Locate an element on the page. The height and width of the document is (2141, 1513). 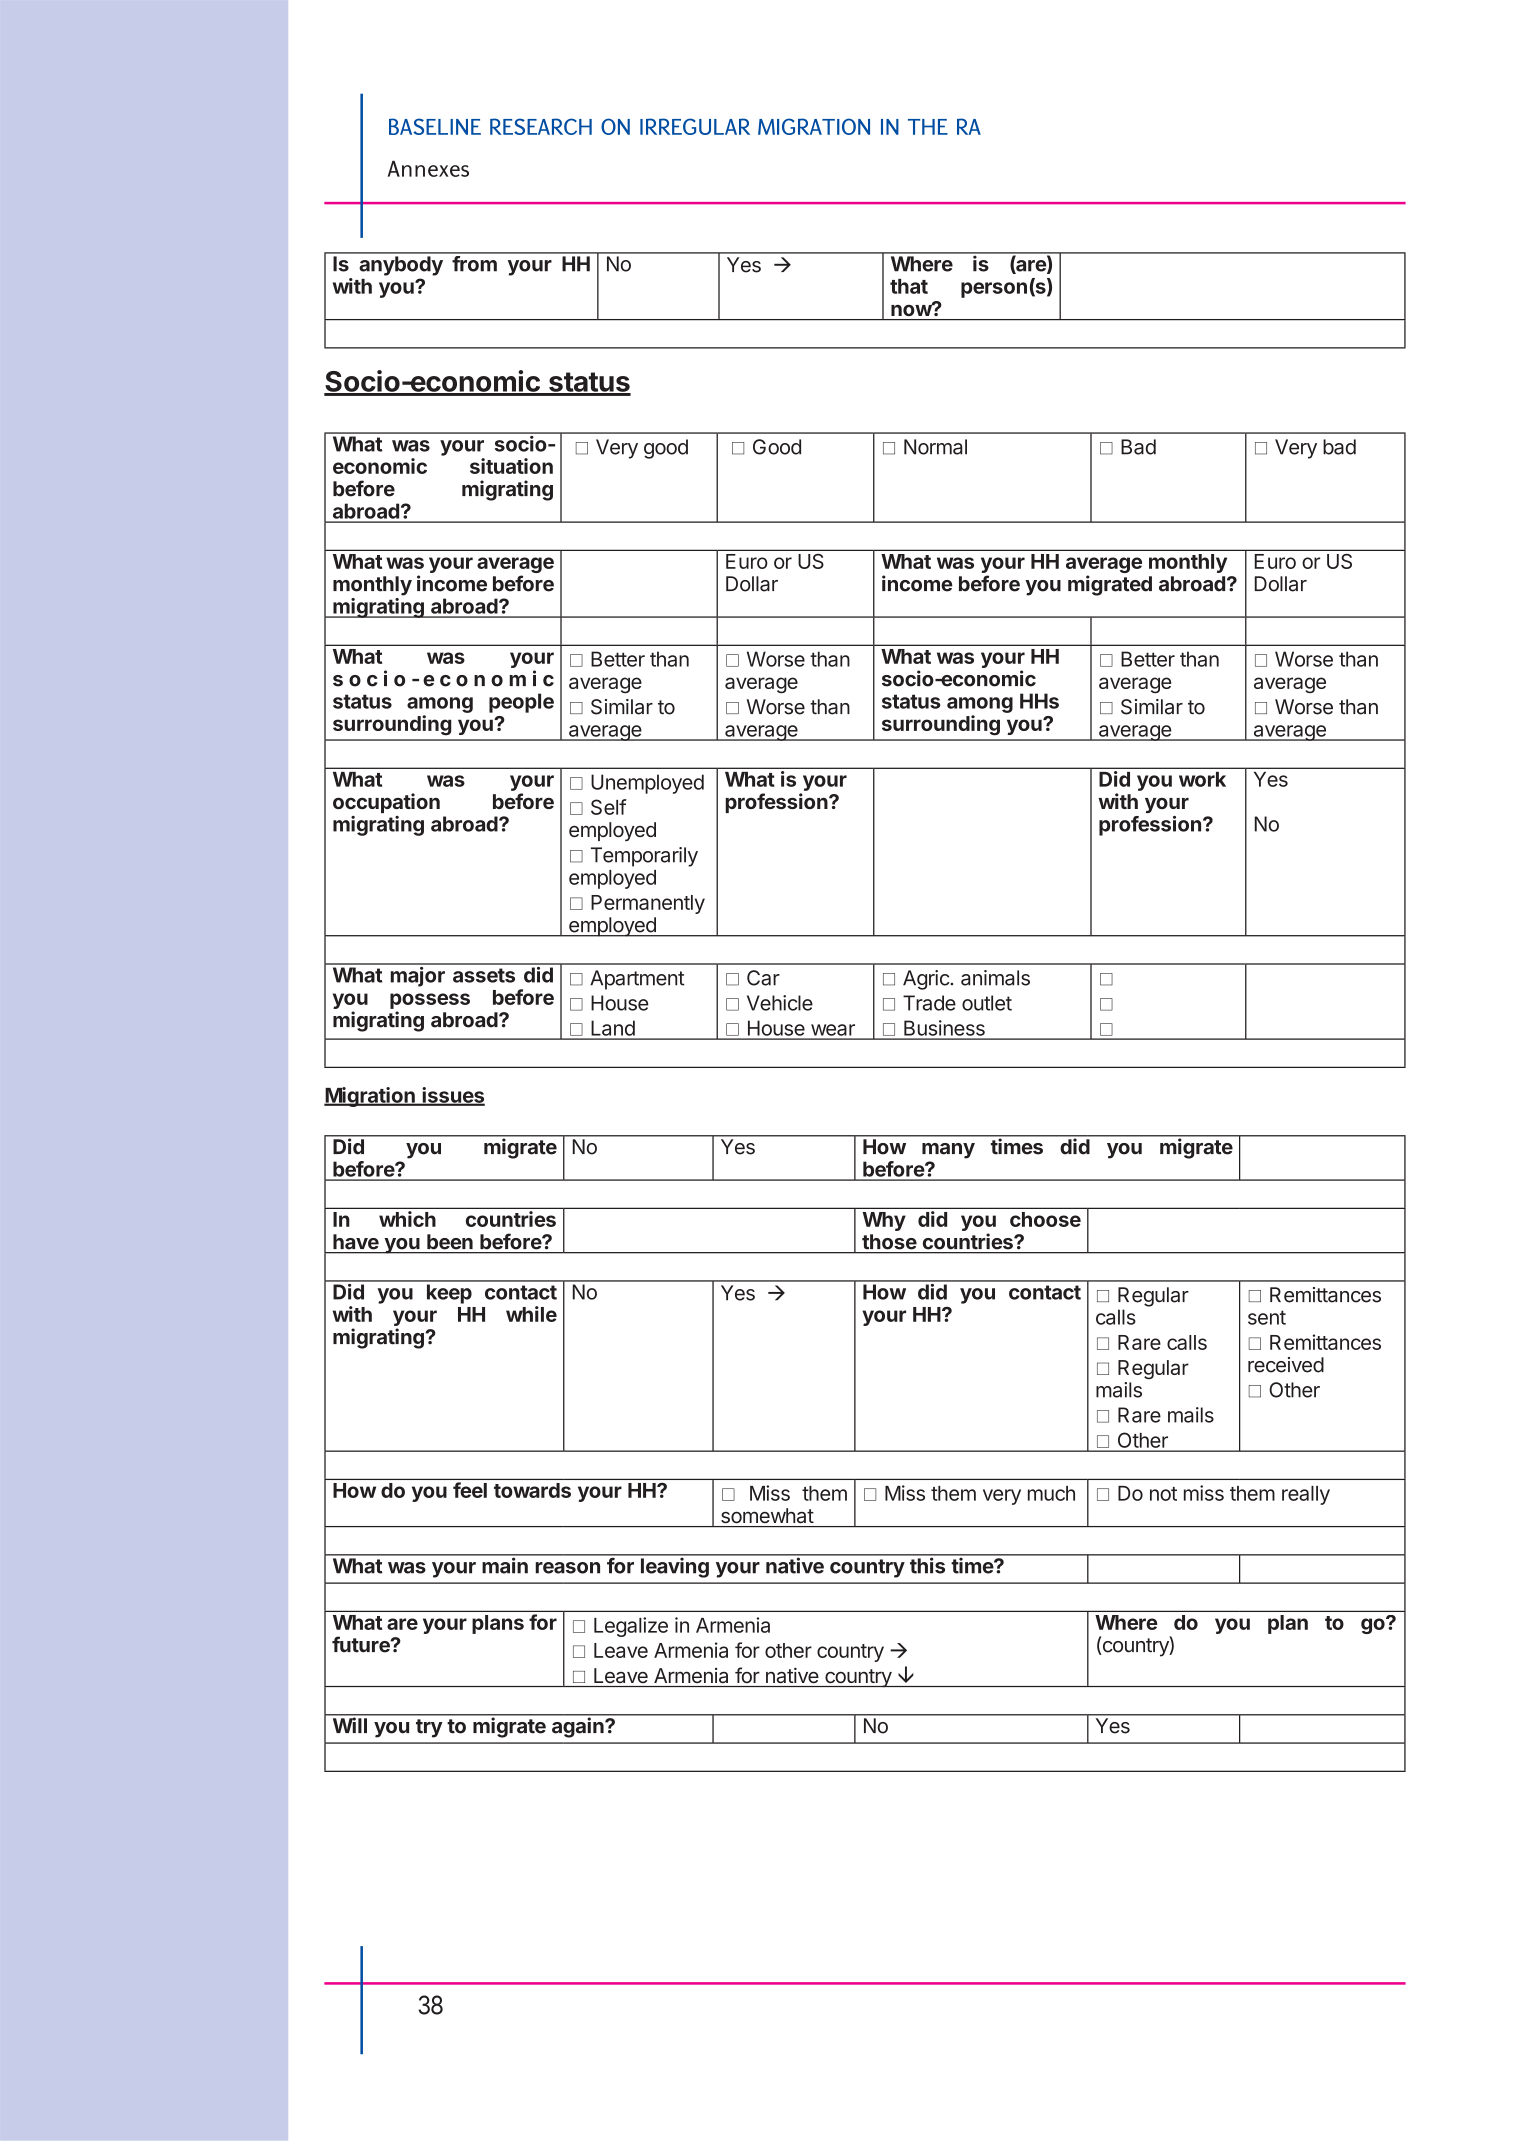
Legalize is located at coordinates (631, 1627).
